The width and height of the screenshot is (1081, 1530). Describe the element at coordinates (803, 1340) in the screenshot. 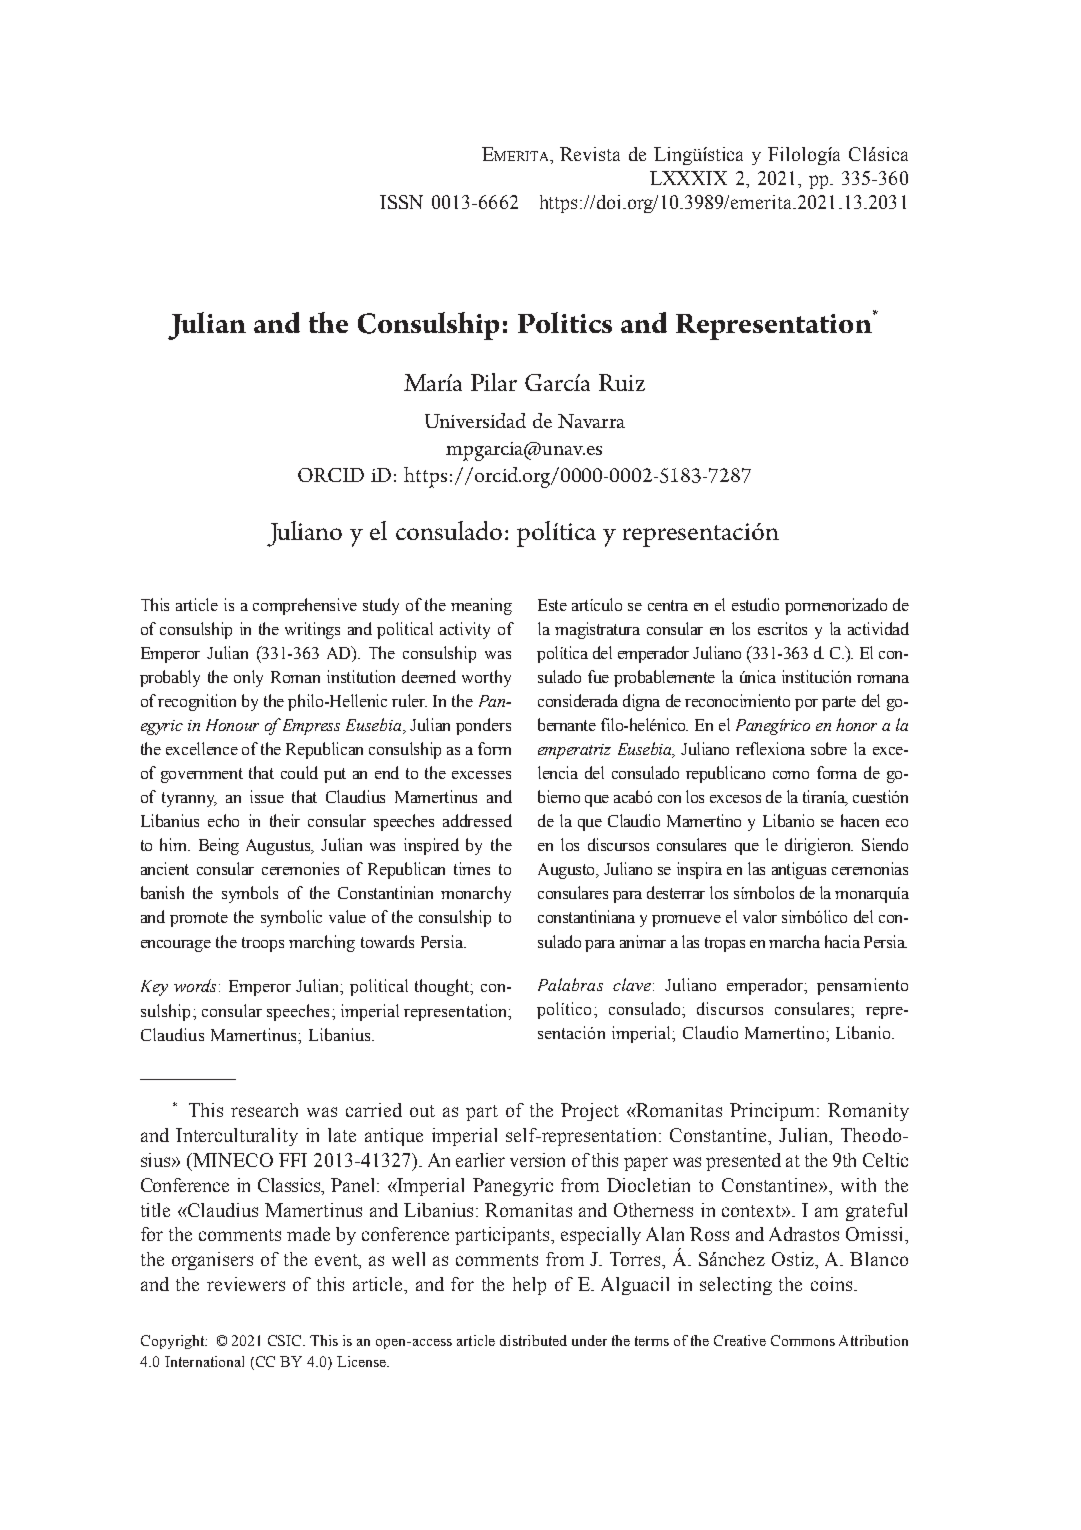

I see `Commons` at that location.
